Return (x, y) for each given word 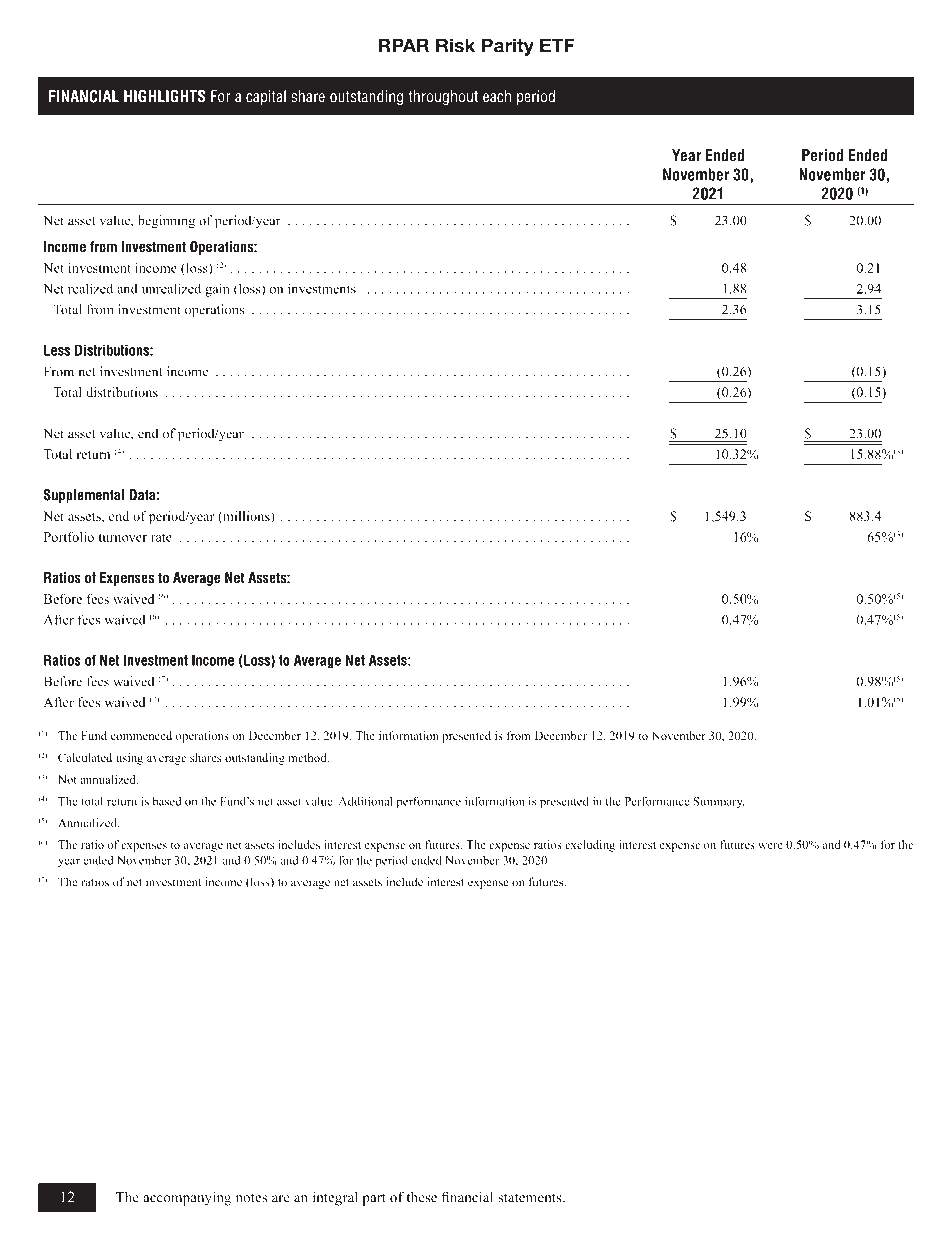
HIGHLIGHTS (165, 96)
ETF (557, 45)
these (421, 1197)
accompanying (187, 1198)
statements (531, 1198)
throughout (443, 98)
